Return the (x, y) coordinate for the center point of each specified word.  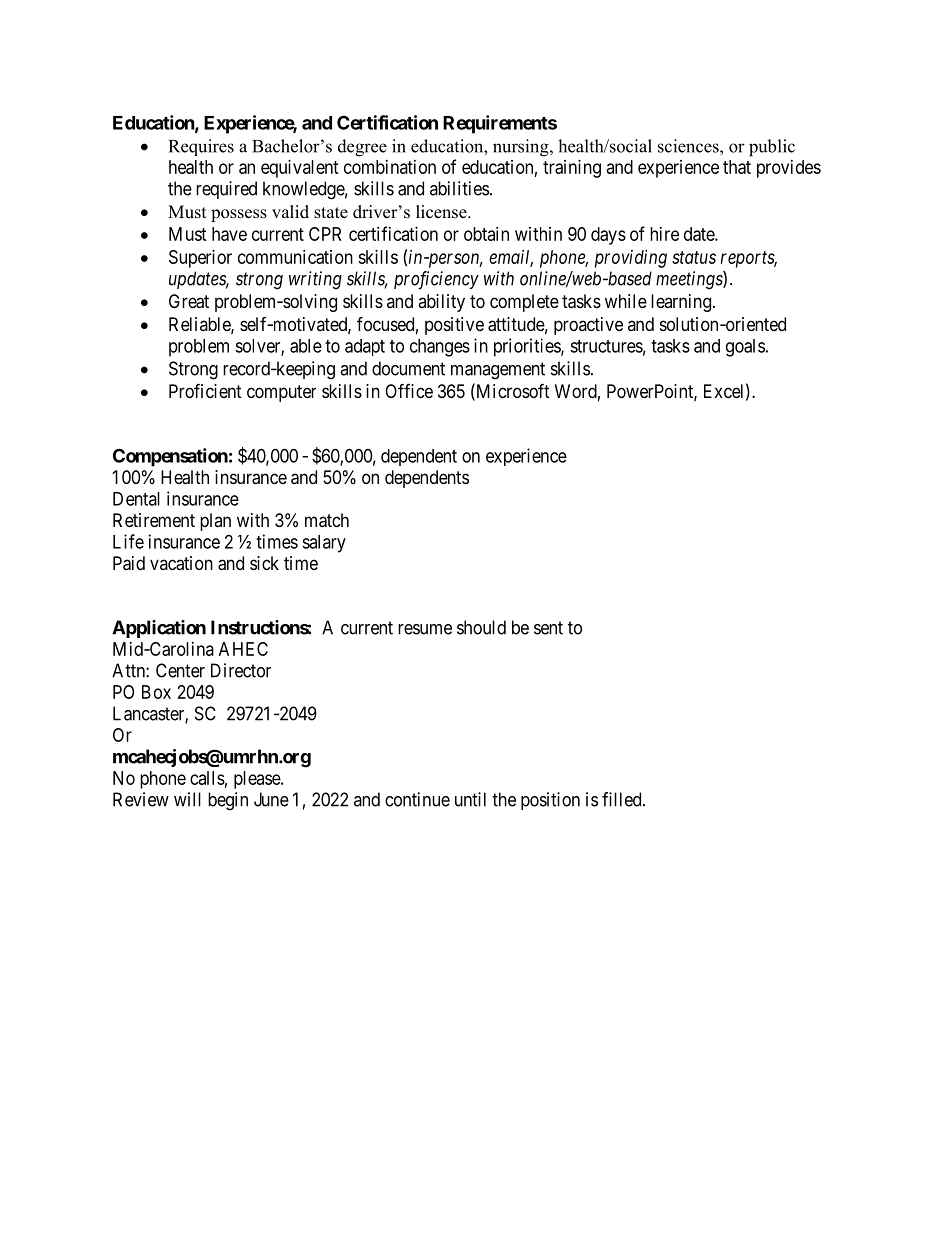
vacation (181, 563)
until (470, 799)
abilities (459, 188)
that (737, 167)
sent (548, 628)
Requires (201, 147)
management (498, 371)
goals (745, 348)
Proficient (205, 390)
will (187, 799)
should (481, 627)
